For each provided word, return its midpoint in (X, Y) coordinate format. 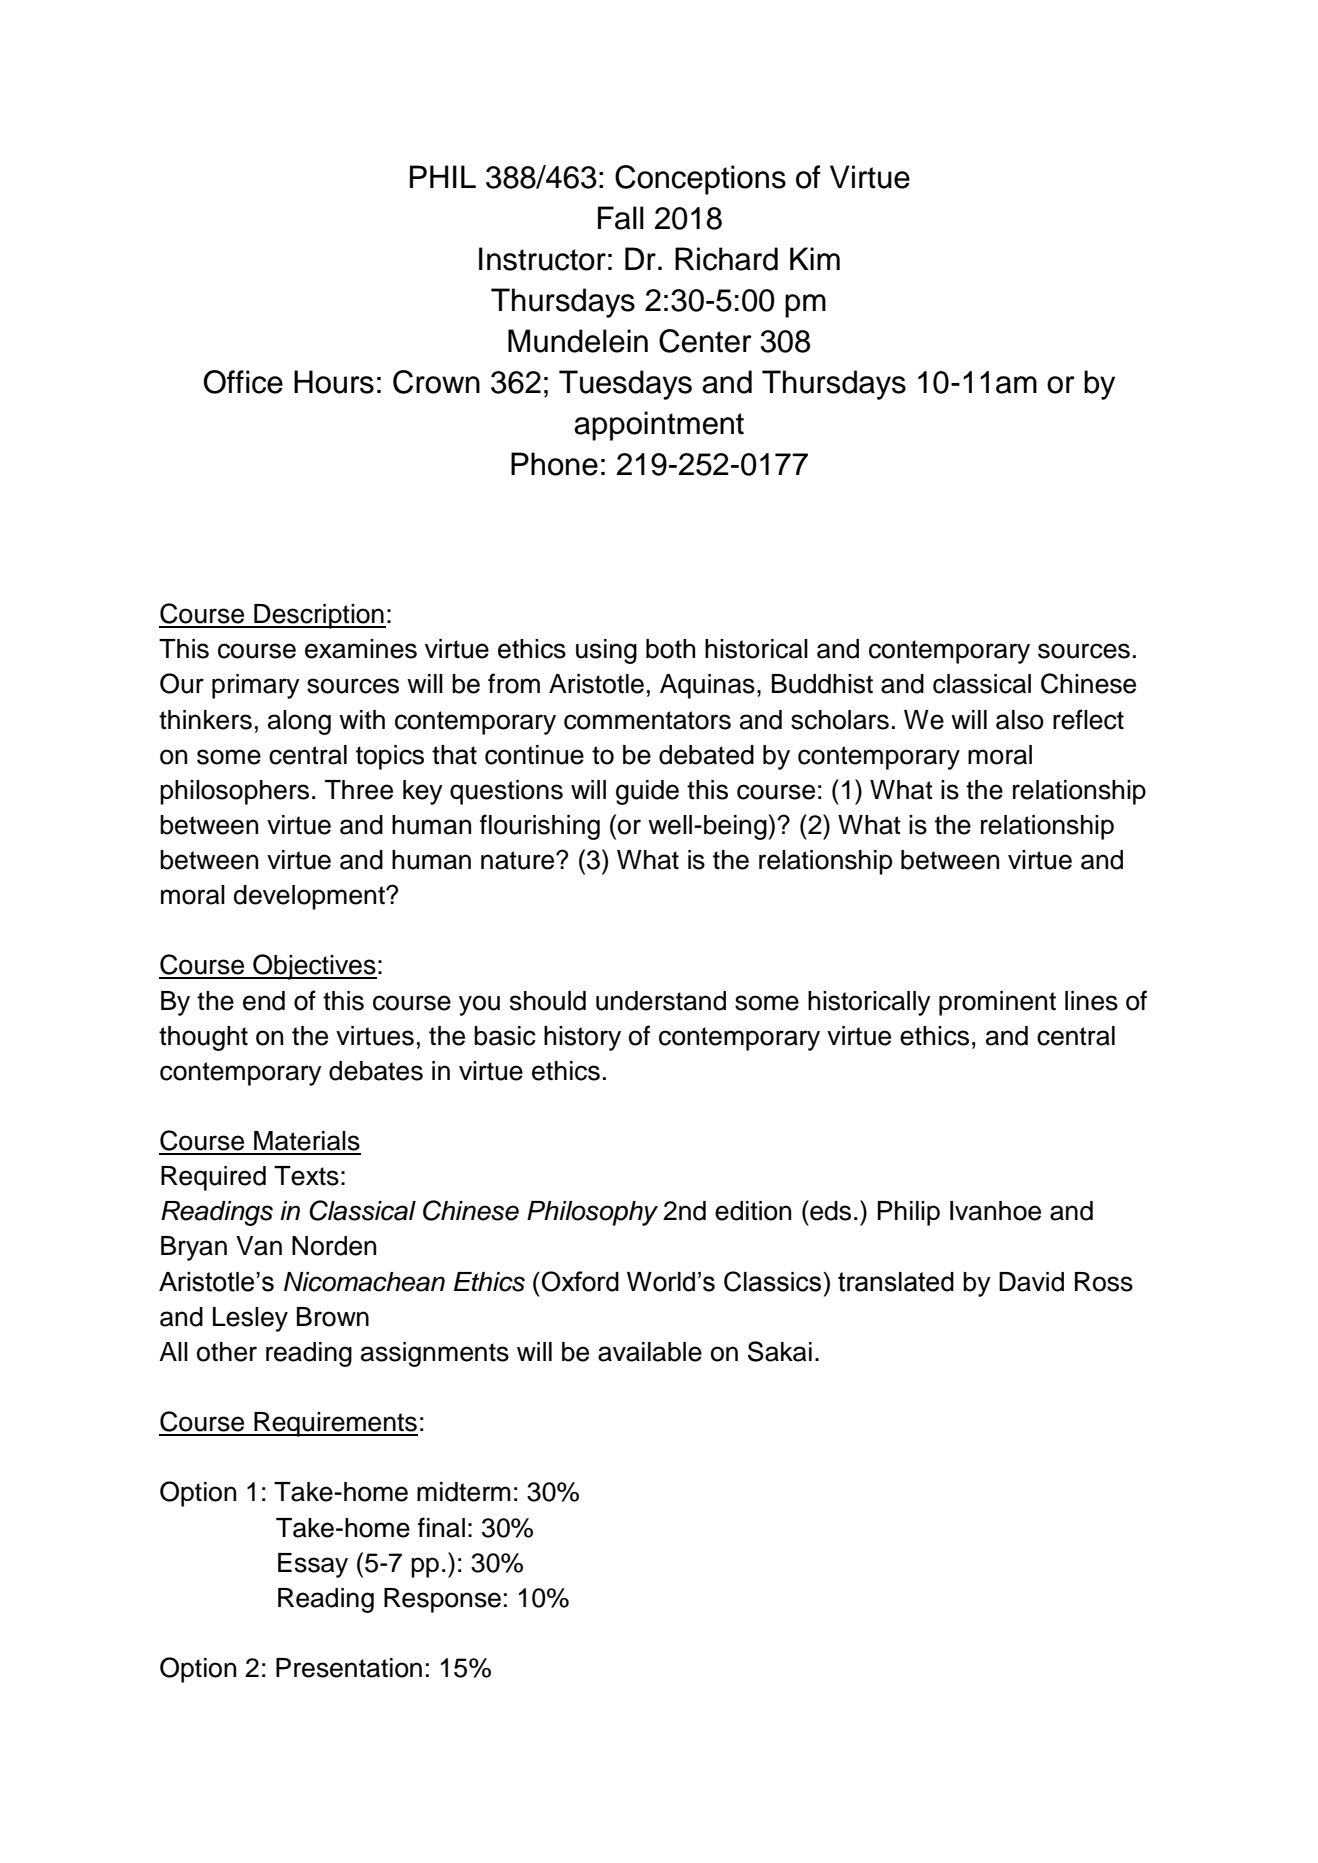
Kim (815, 258)
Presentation (349, 1668)
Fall (621, 218)
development (310, 897)
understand (661, 1001)
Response (442, 1600)
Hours (334, 382)
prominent (997, 1003)
